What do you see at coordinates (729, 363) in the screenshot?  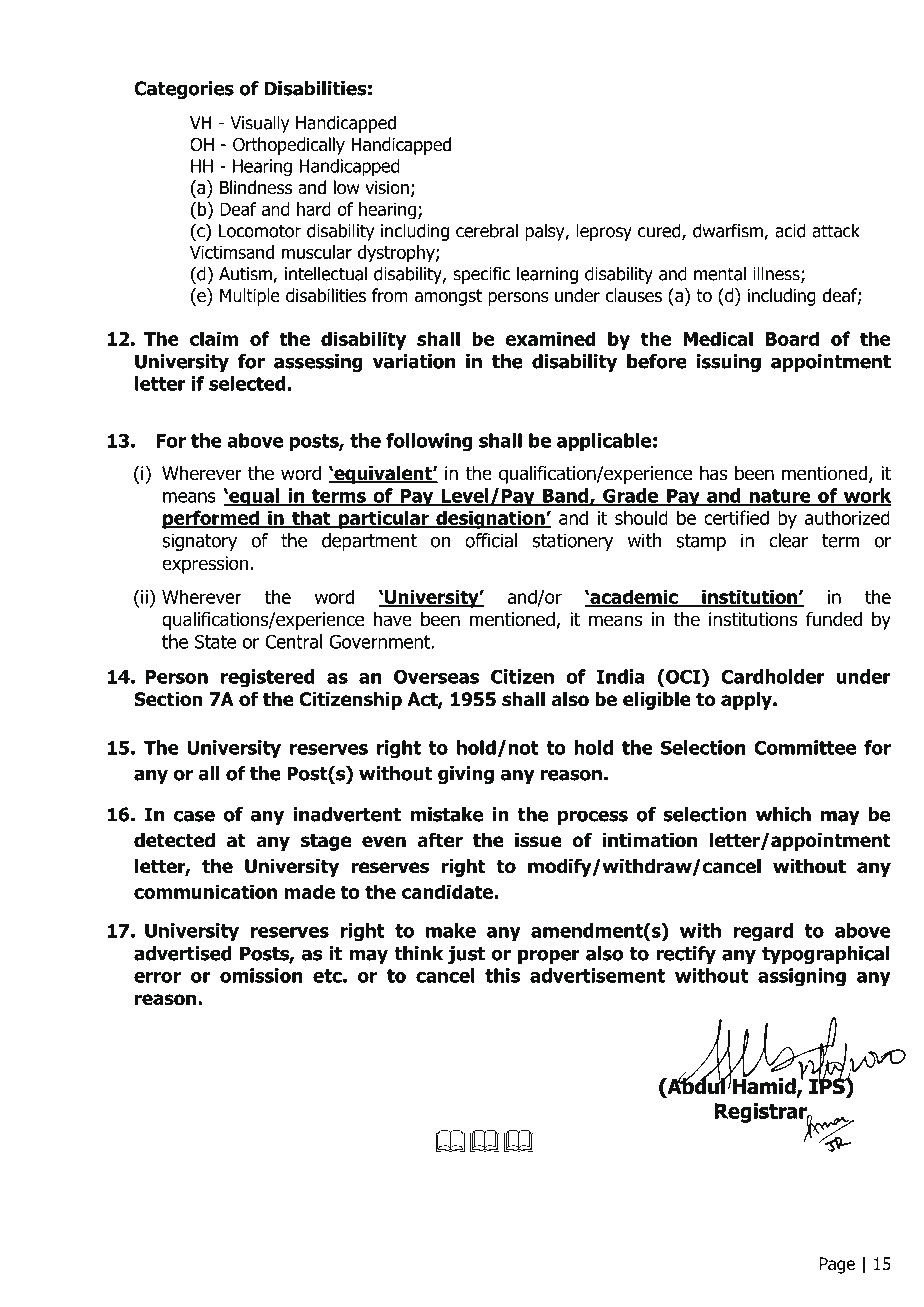 I see `issuing` at bounding box center [729, 363].
